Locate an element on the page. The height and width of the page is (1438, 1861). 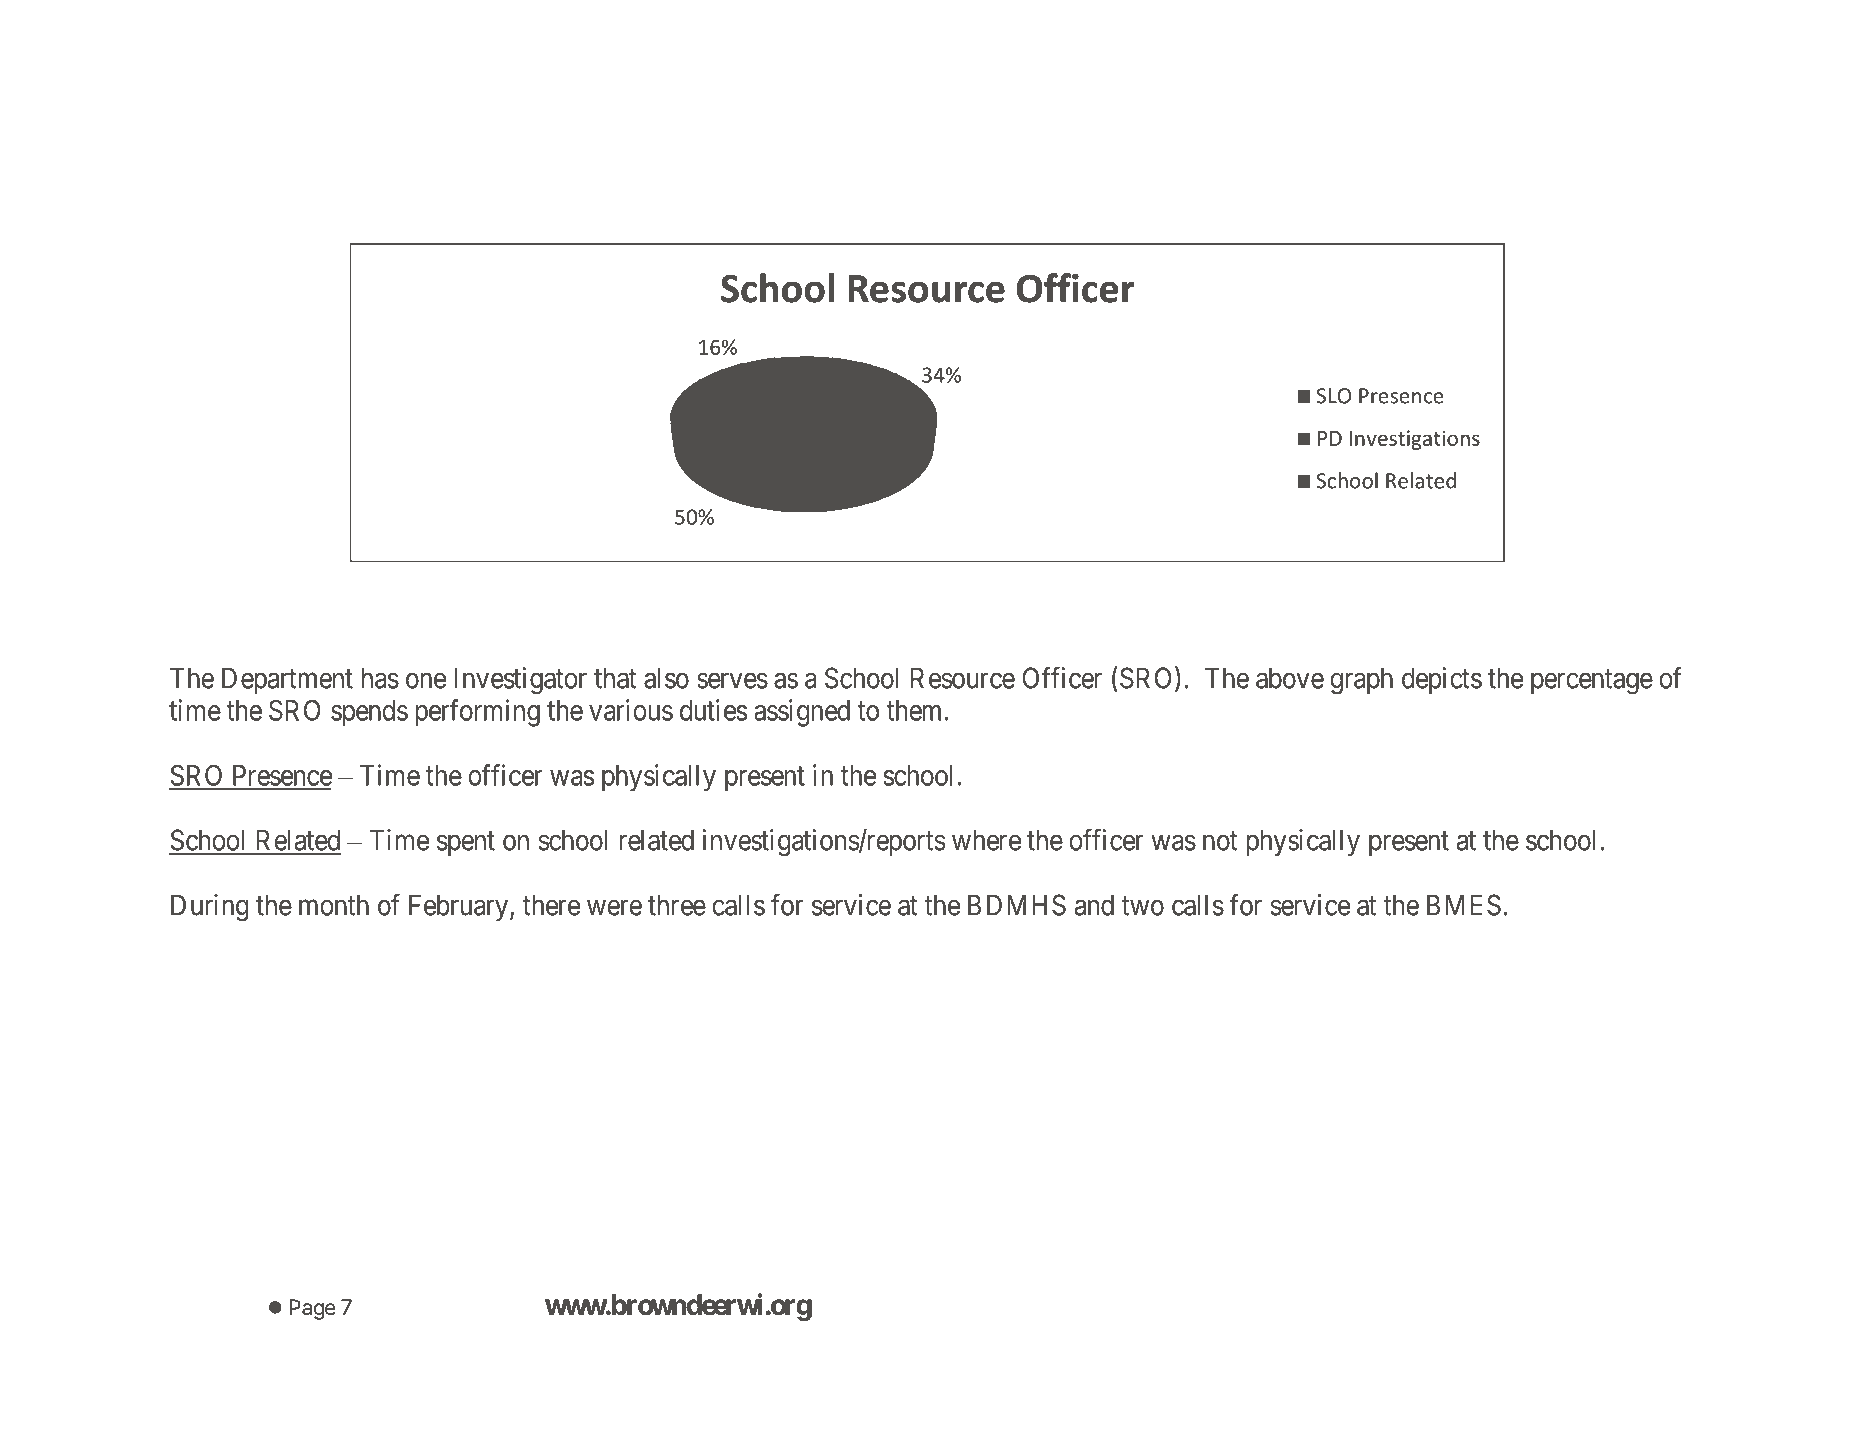
depicts is located at coordinates (1442, 680).
